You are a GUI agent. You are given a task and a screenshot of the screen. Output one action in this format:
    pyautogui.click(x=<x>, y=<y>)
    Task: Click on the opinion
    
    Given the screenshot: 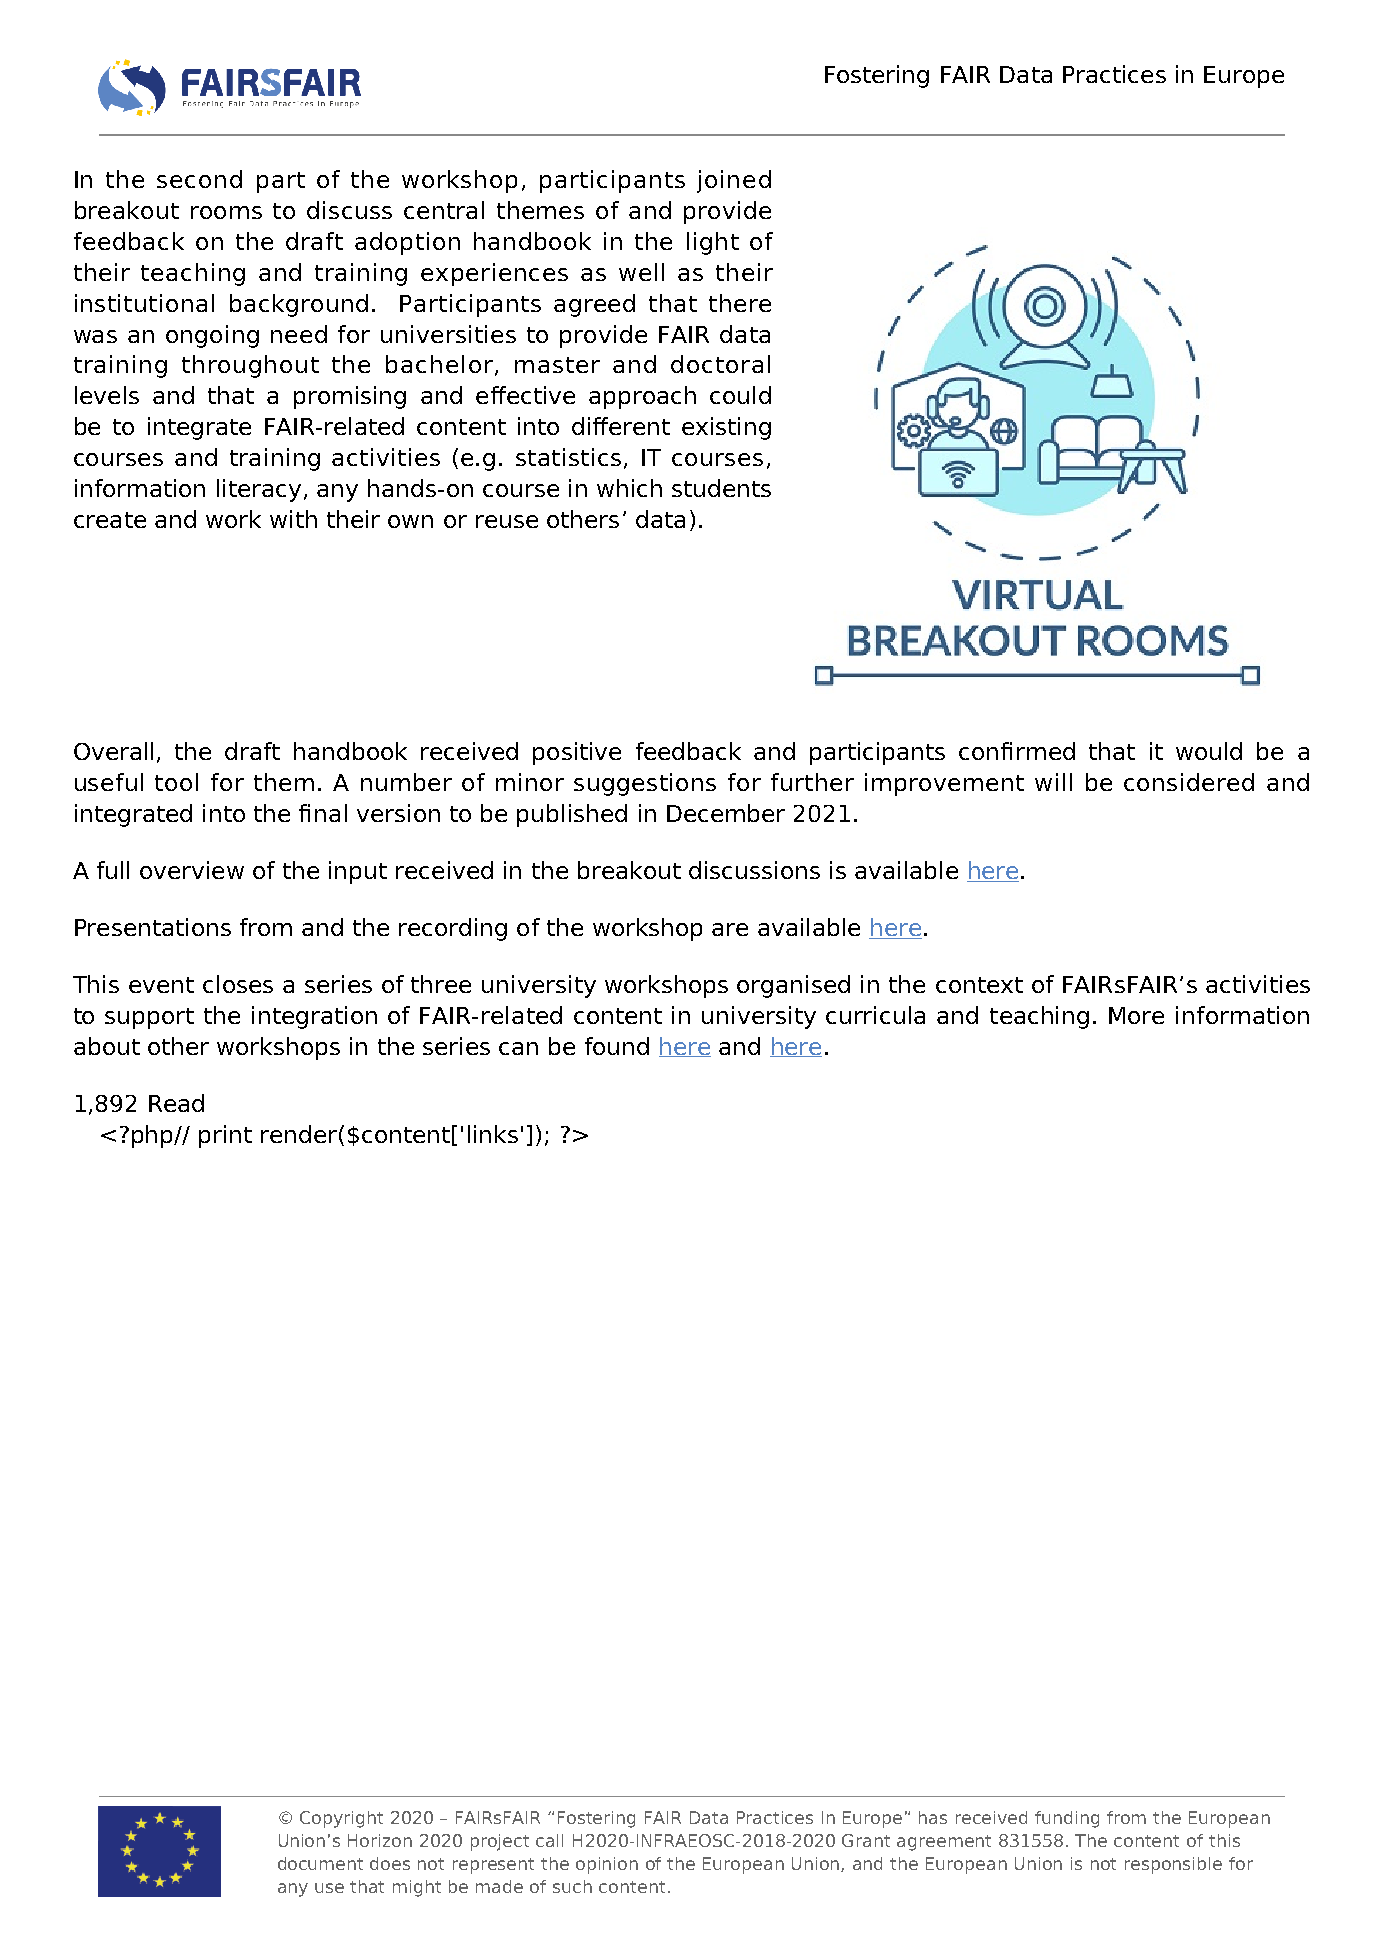 What is the action you would take?
    pyautogui.click(x=607, y=1865)
